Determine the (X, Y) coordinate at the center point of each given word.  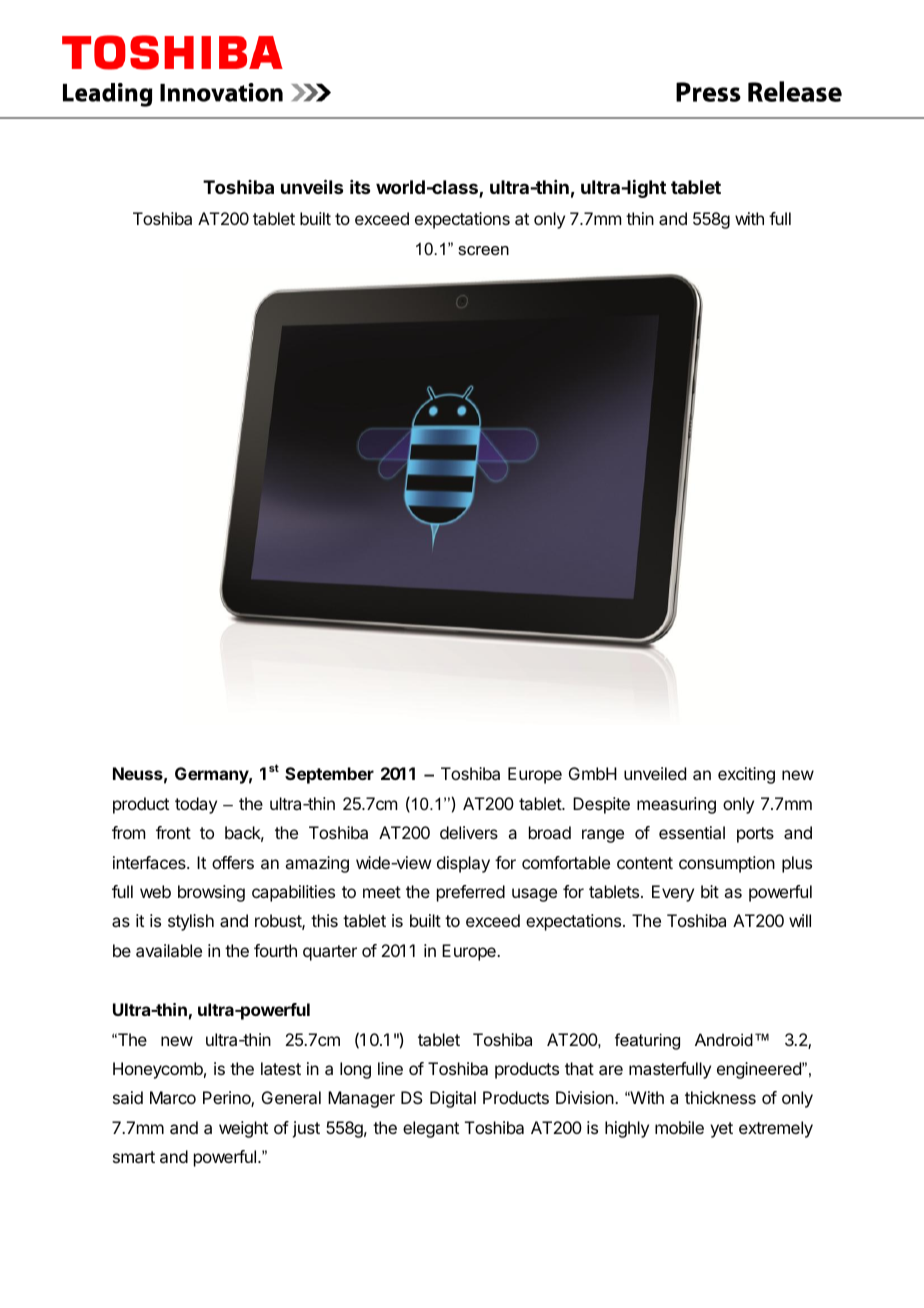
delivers (469, 832)
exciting (746, 775)
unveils (312, 186)
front (173, 832)
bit (710, 891)
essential (692, 832)
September (329, 775)
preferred (471, 893)
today (196, 805)
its (360, 187)
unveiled (655, 773)
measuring (676, 805)
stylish (191, 922)
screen (483, 250)
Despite (601, 805)
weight (243, 1129)
